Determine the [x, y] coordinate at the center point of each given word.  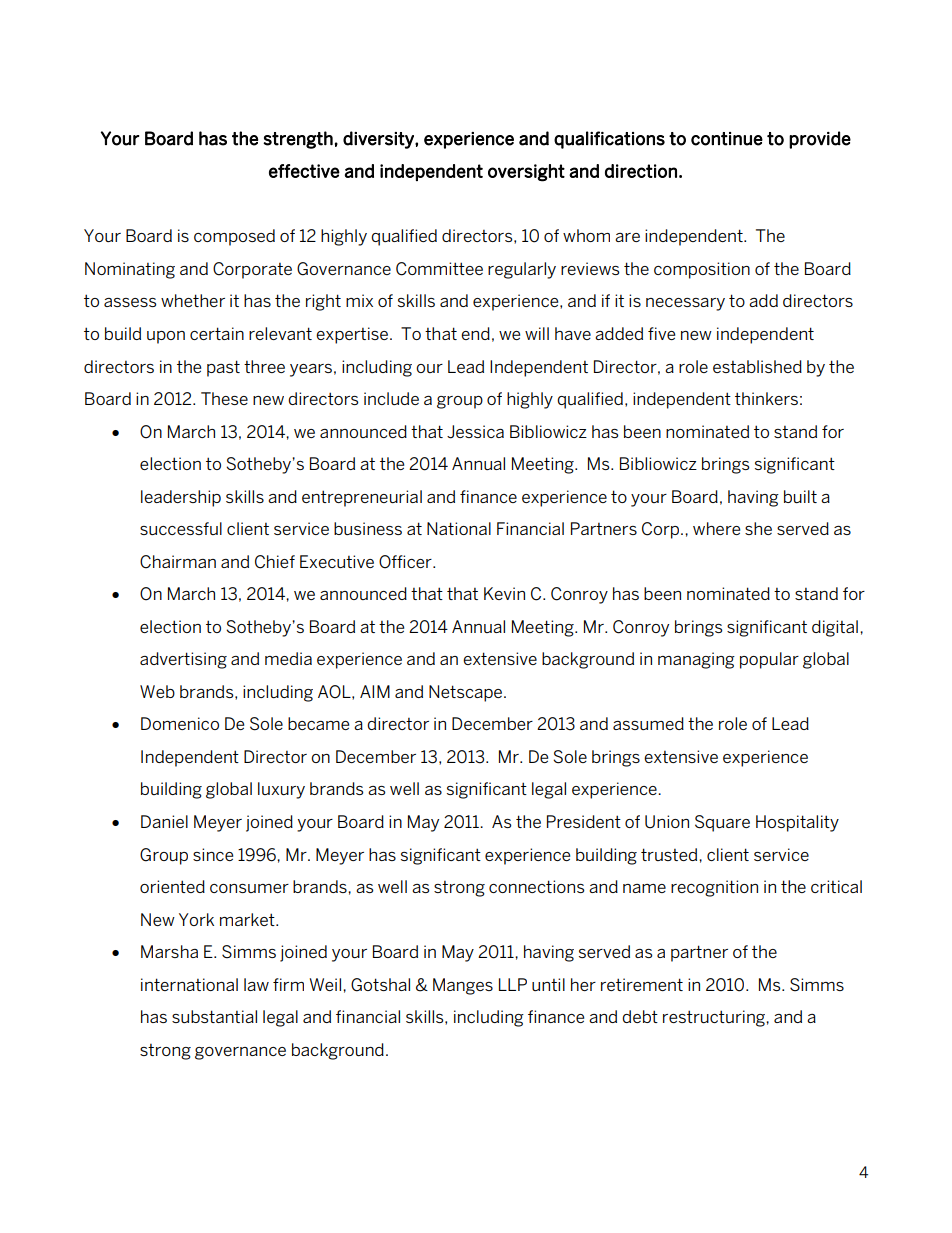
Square [722, 823]
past [223, 368]
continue [727, 139]
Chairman [178, 562]
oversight [526, 173]
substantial [214, 1016]
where [716, 528]
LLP [513, 984]
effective [304, 171]
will [537, 333]
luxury [281, 790]
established [757, 366]
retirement [642, 984]
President [584, 821]
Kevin [504, 593]
